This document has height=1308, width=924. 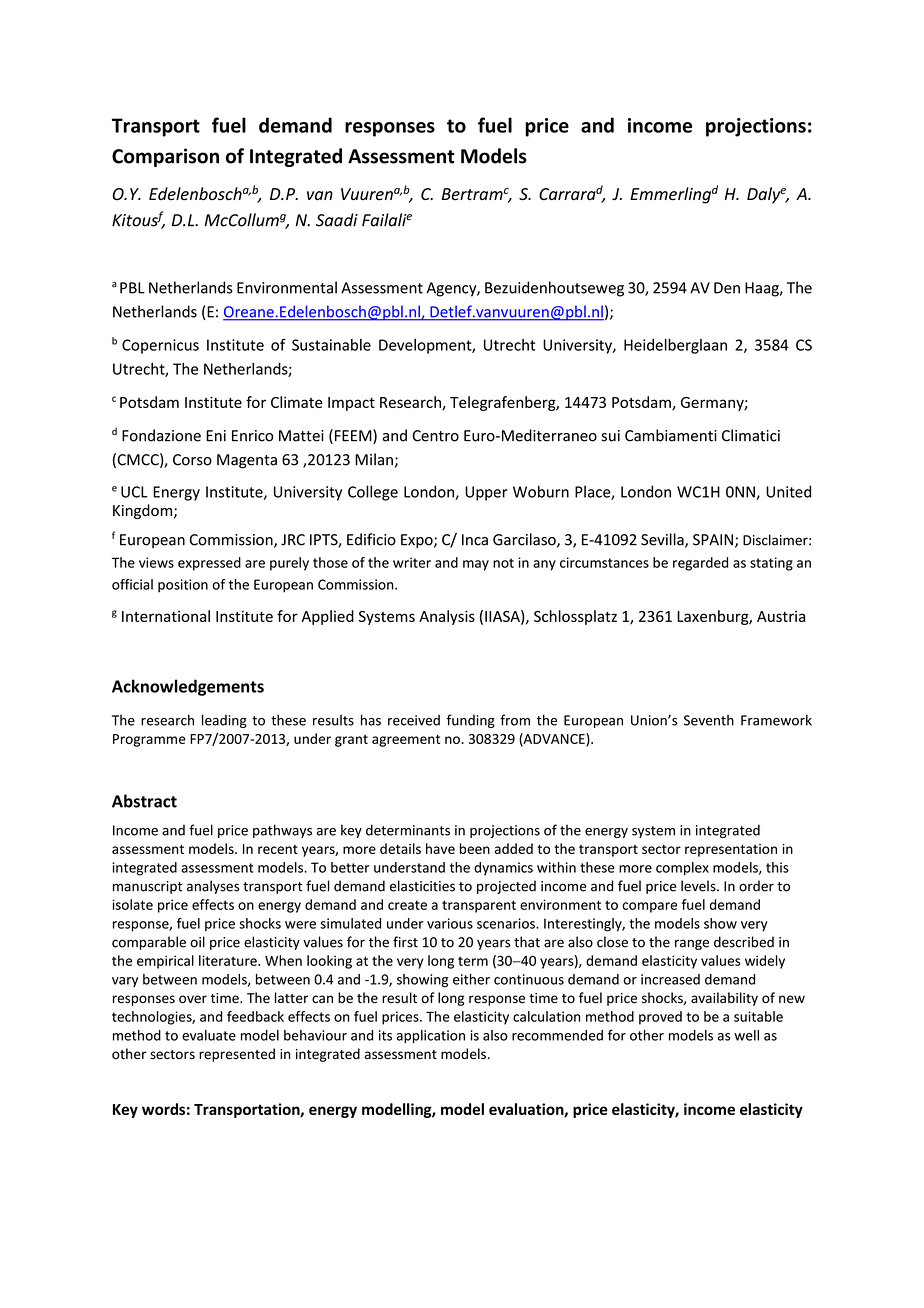 I want to click on Comparison, so click(x=165, y=157).
